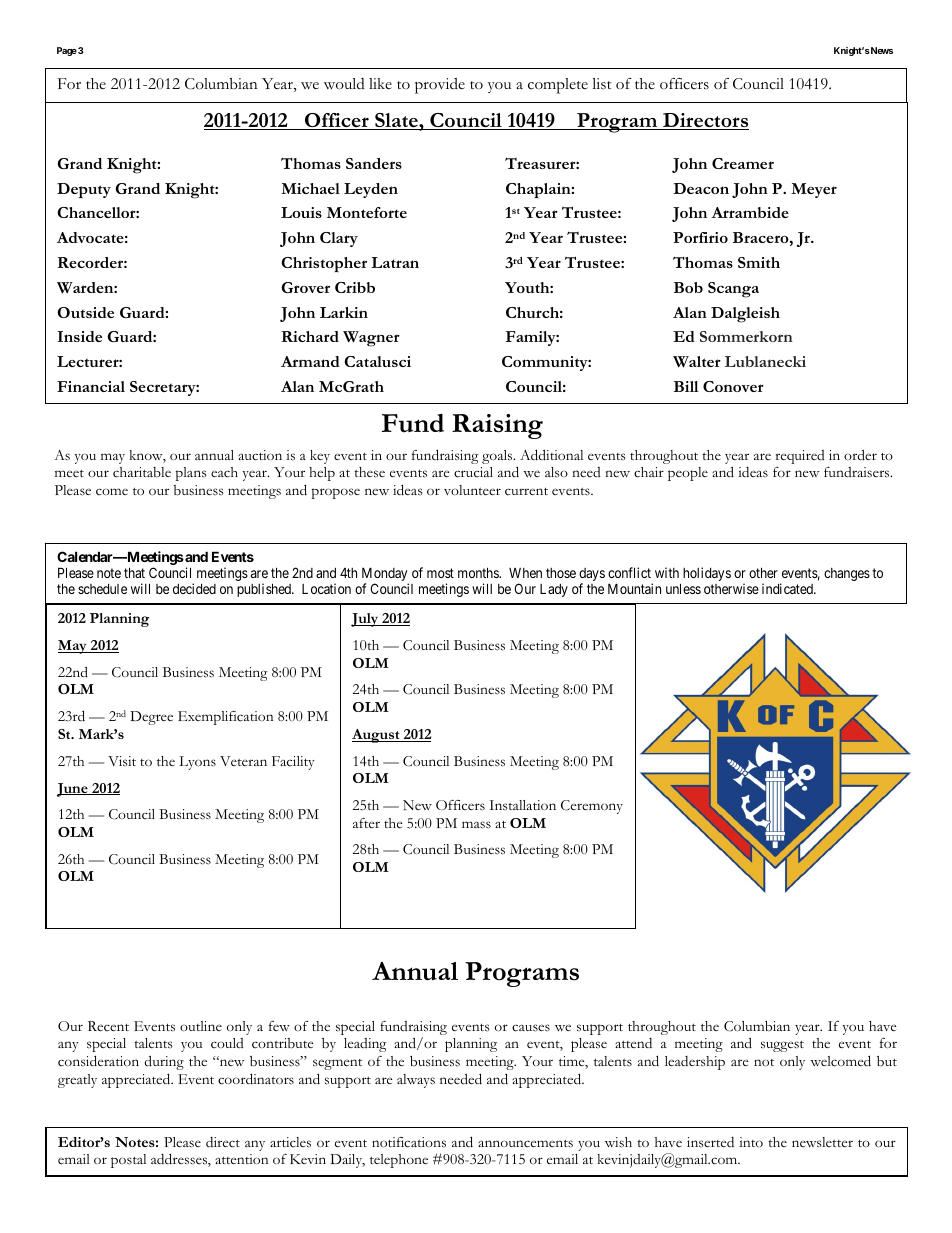 This screenshot has height=1233, width=952. I want to click on Creamer, so click(743, 163).
